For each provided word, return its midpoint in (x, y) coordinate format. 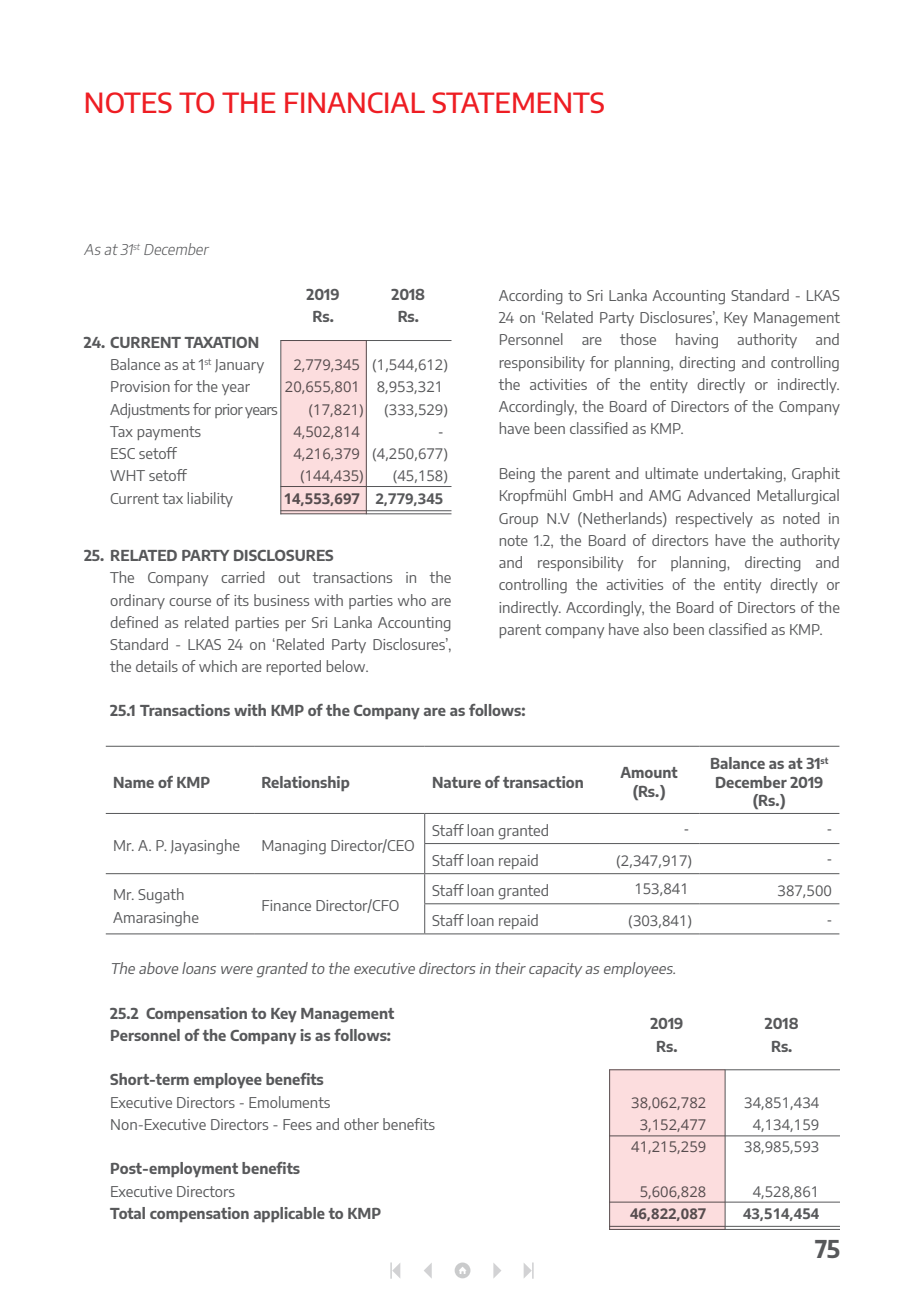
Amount (649, 772)
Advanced (718, 495)
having (697, 341)
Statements (518, 102)
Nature (457, 782)
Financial (355, 102)
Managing (294, 847)
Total (127, 1213)
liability (210, 499)
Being (517, 475)
